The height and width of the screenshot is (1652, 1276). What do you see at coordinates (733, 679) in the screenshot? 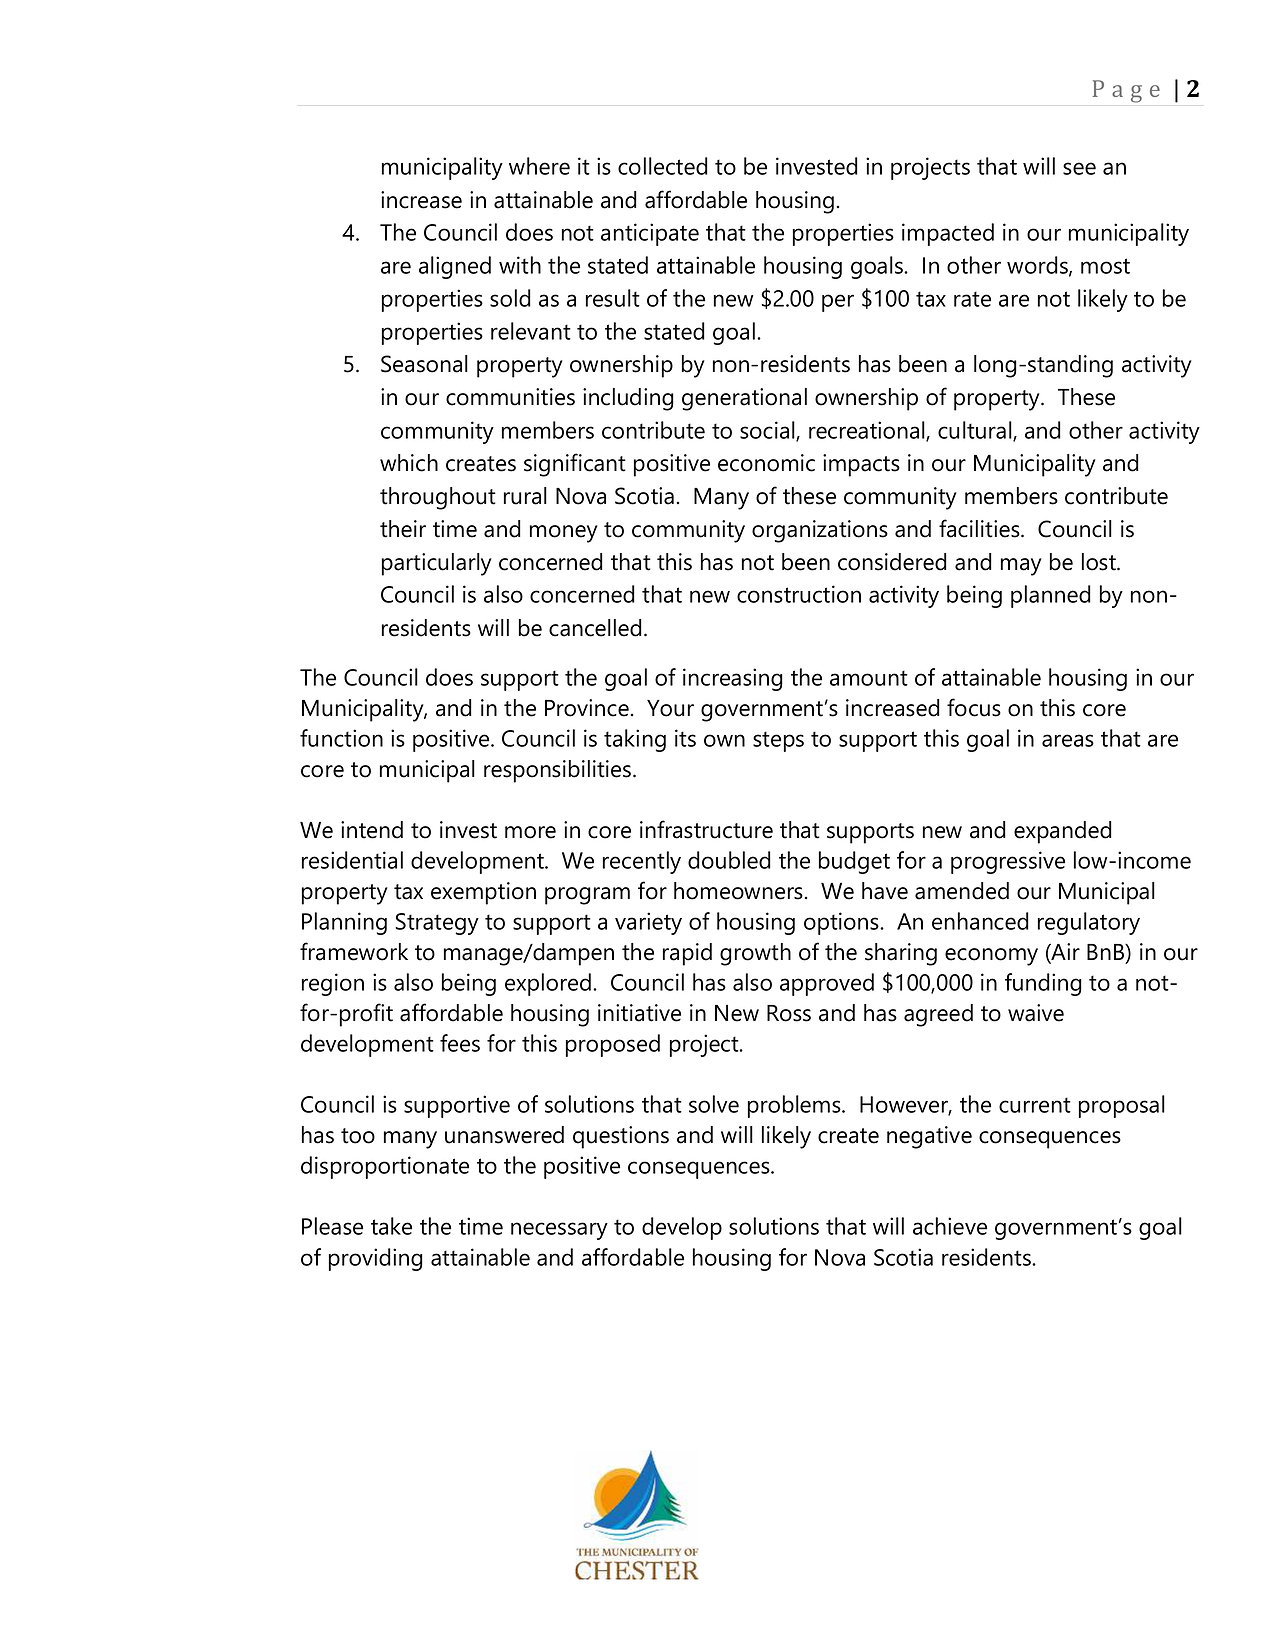
I see `increasing` at bounding box center [733, 679].
